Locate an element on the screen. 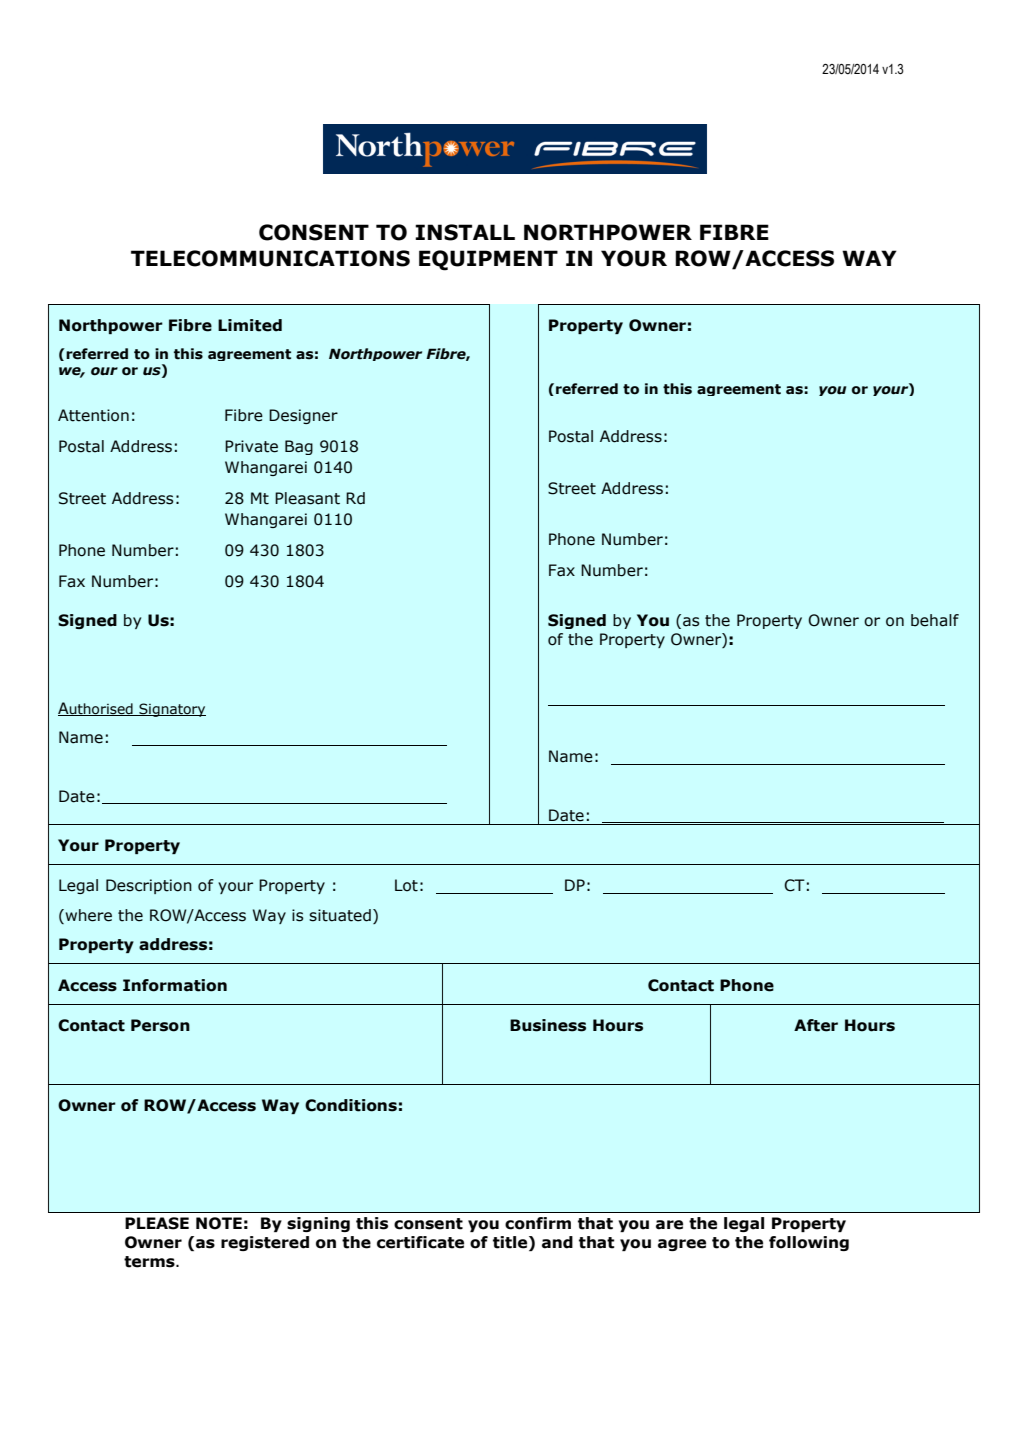 The image size is (1028, 1454). behalf is located at coordinates (935, 620).
